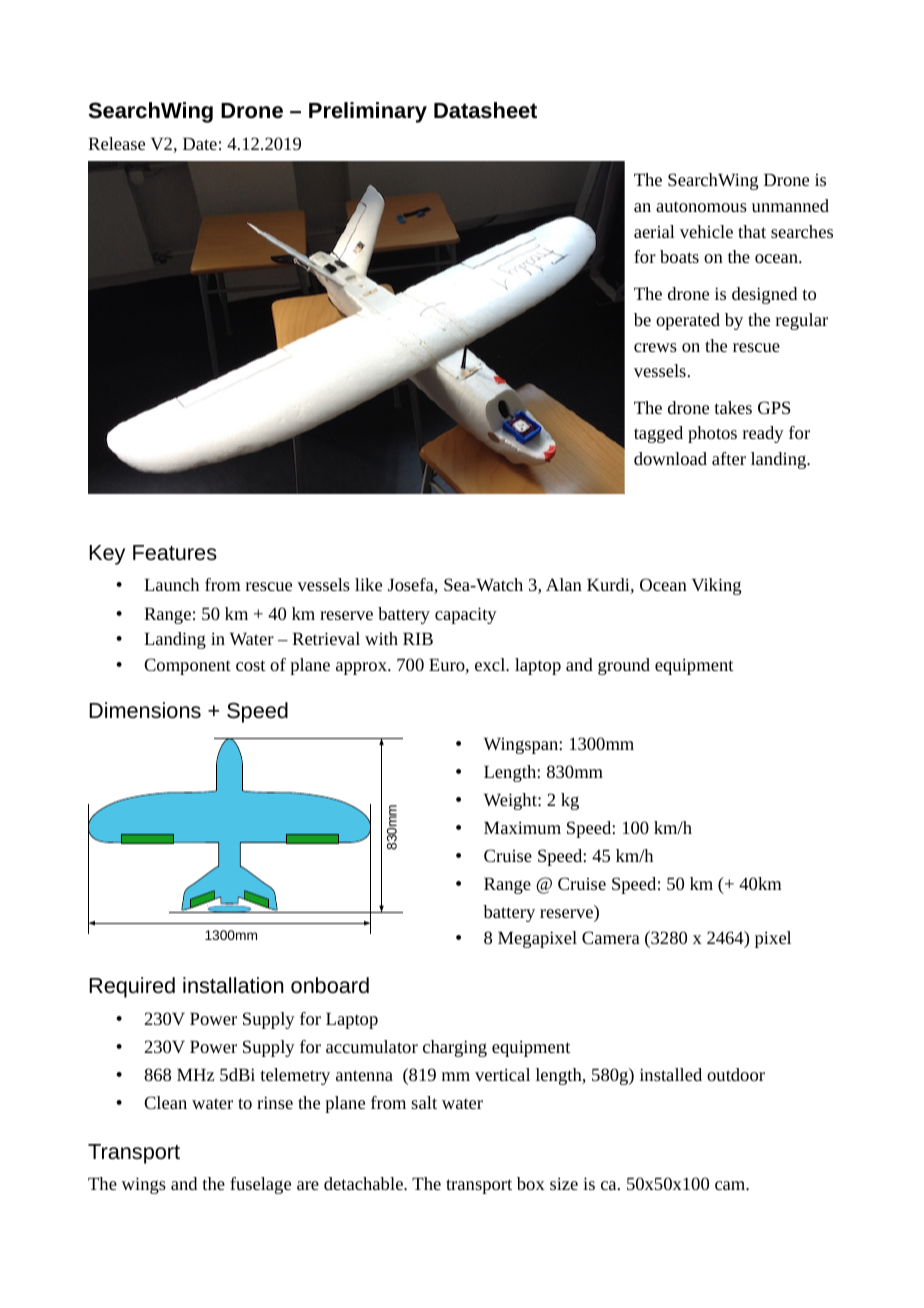  Describe the element at coordinates (729, 458) in the screenshot. I see `after` at that location.
